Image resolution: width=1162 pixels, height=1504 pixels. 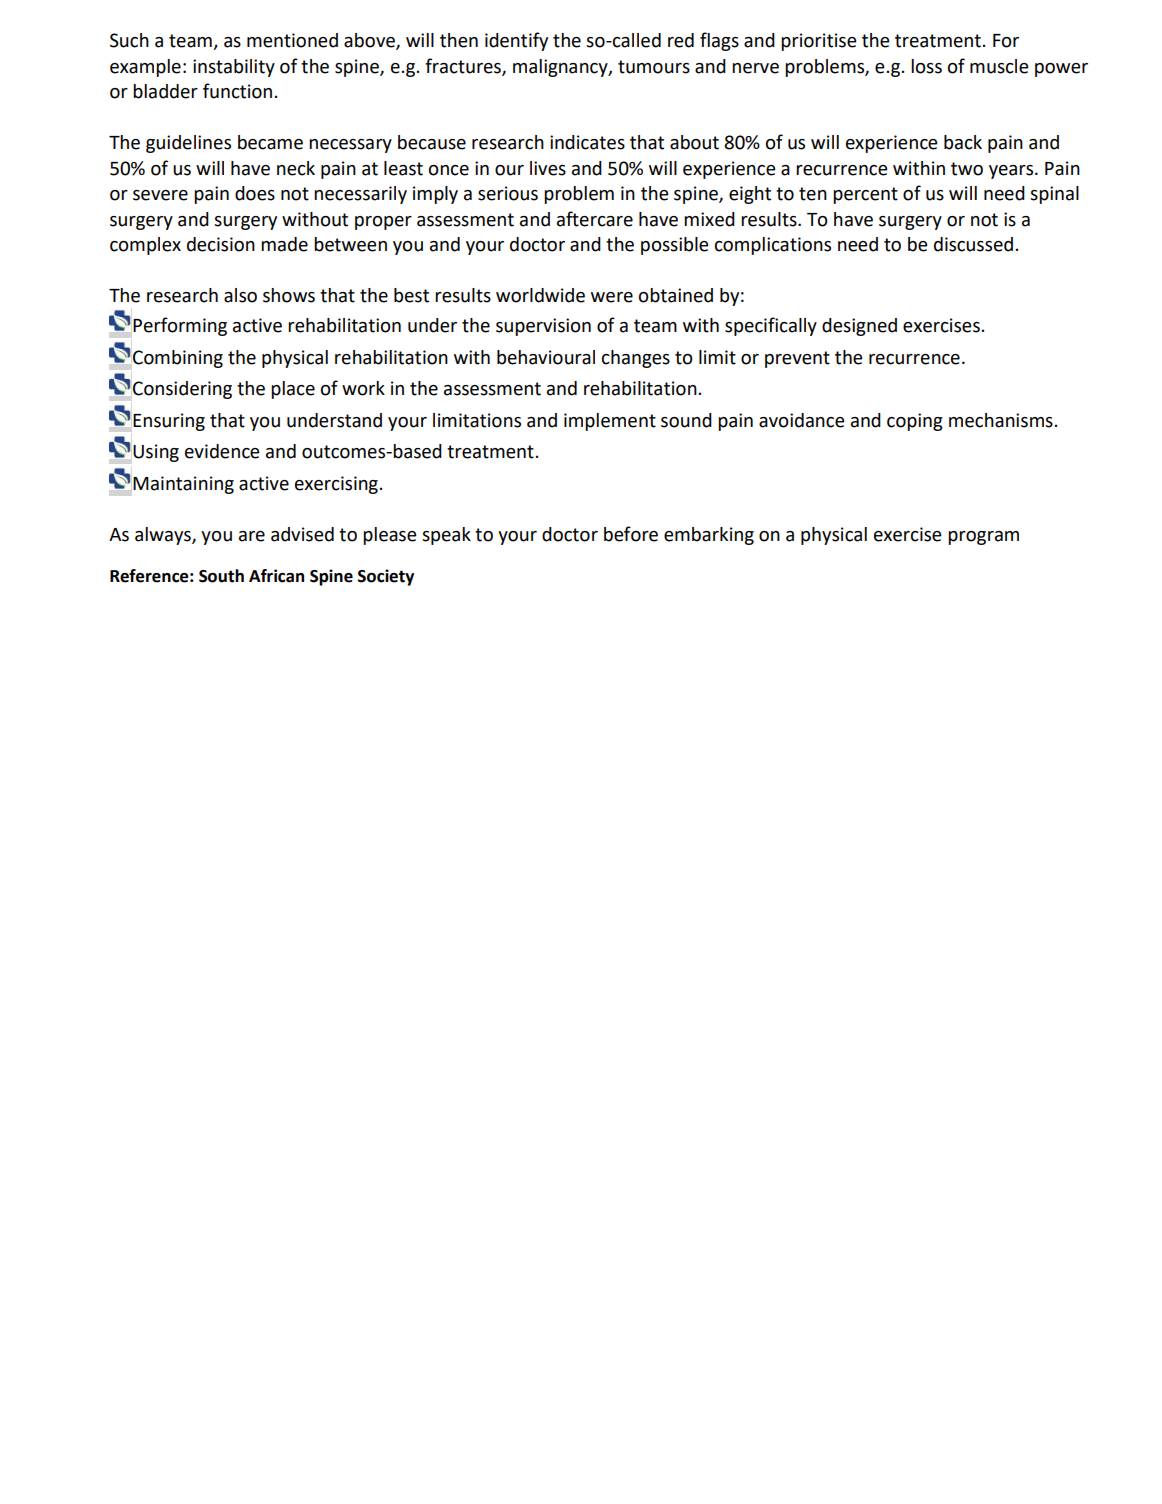 What do you see at coordinates (926, 66) in the page?
I see `loss` at bounding box center [926, 66].
